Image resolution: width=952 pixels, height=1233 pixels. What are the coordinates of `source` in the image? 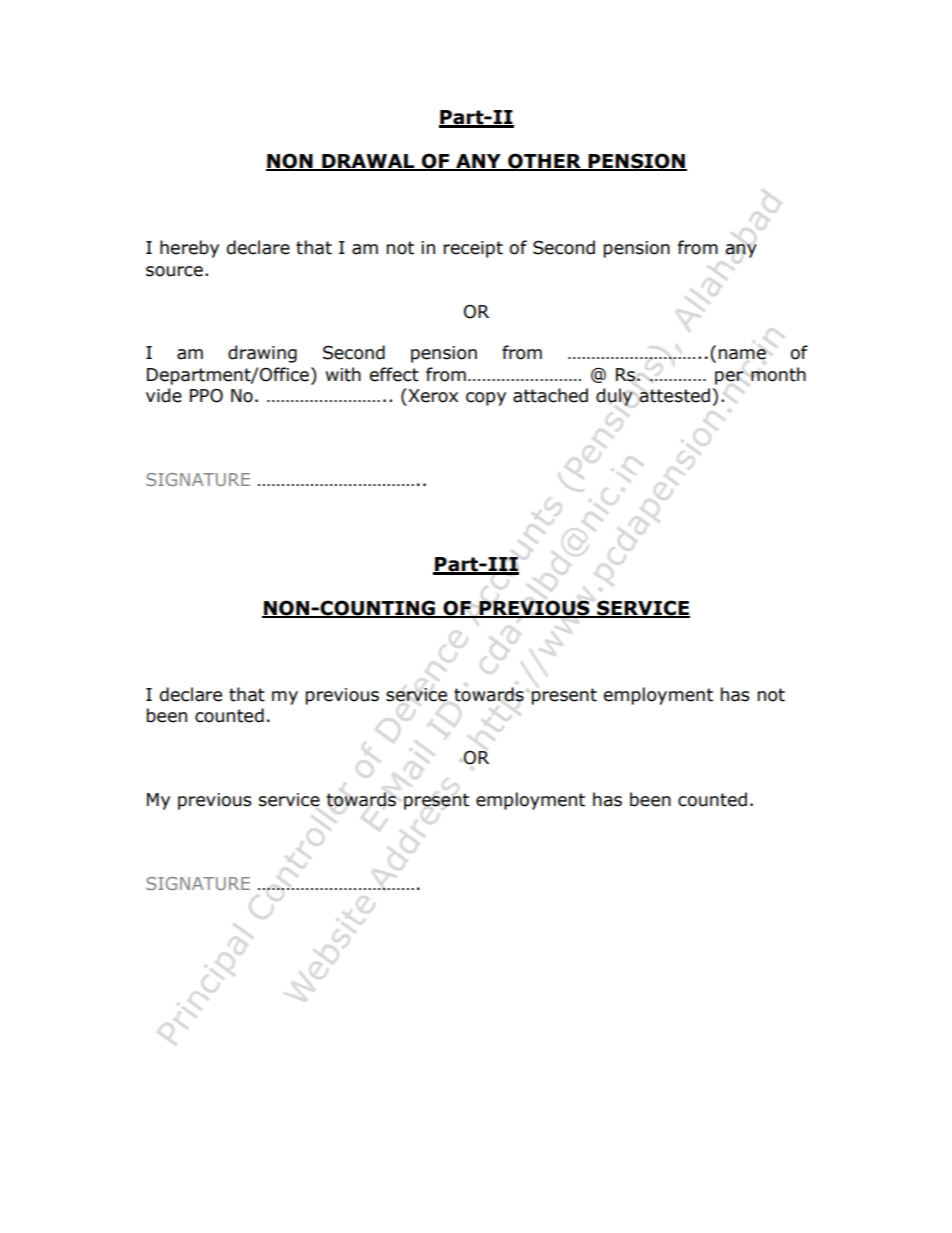 It's located at (174, 271).
